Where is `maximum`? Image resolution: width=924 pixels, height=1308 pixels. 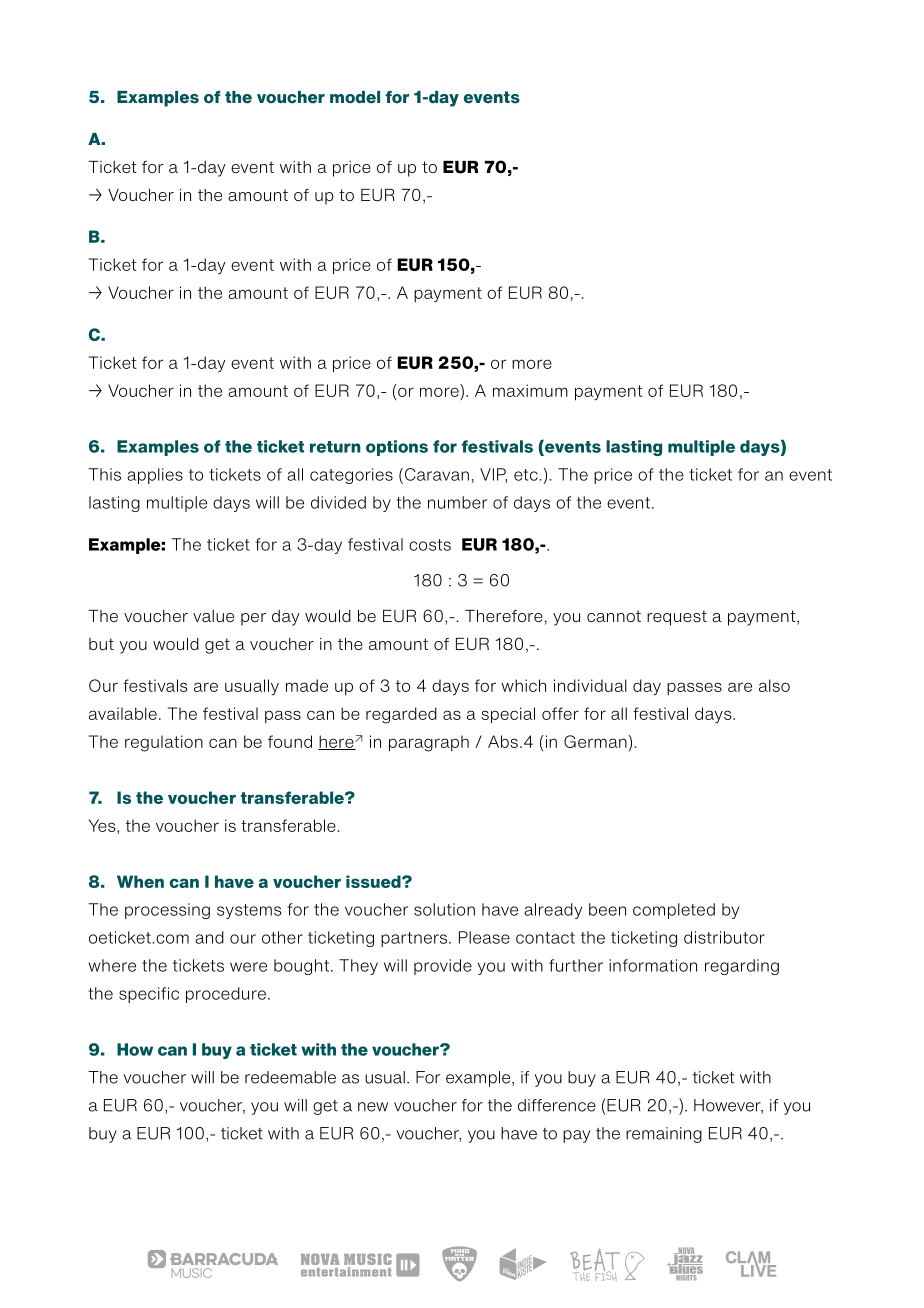
maximum is located at coordinates (530, 390).
